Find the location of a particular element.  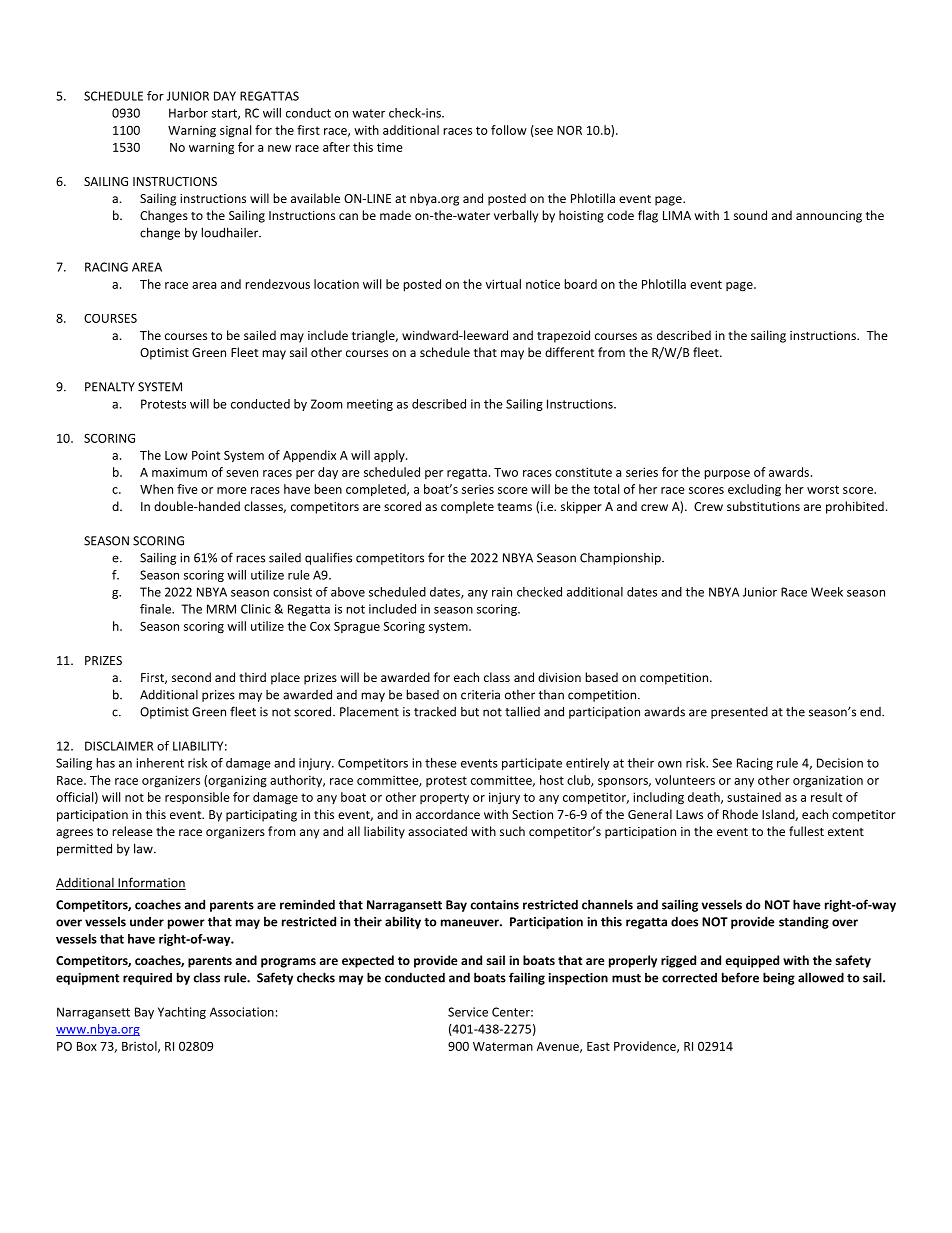

being is located at coordinates (779, 978).
